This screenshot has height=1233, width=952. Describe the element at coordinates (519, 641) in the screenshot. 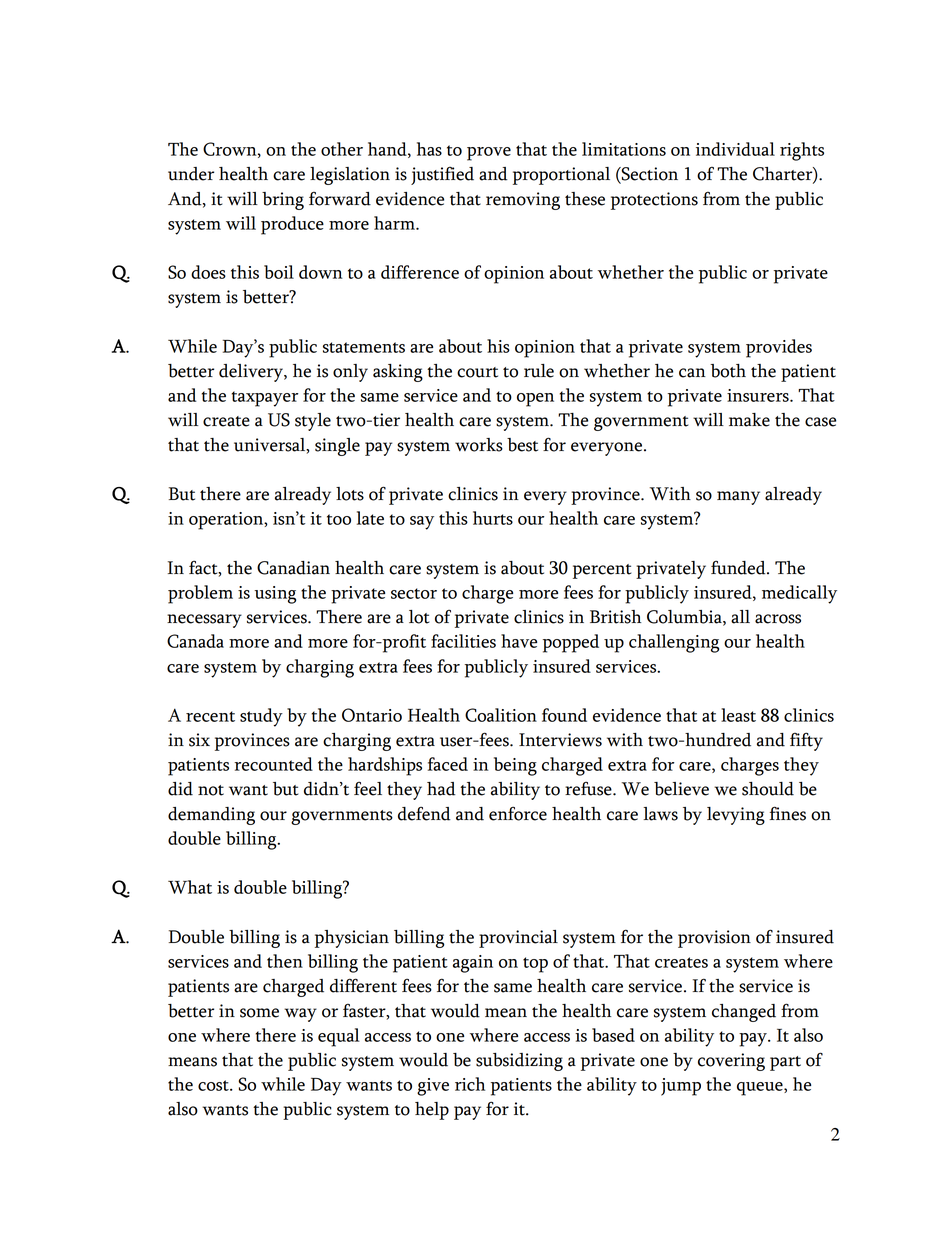

I see `have` at that location.
